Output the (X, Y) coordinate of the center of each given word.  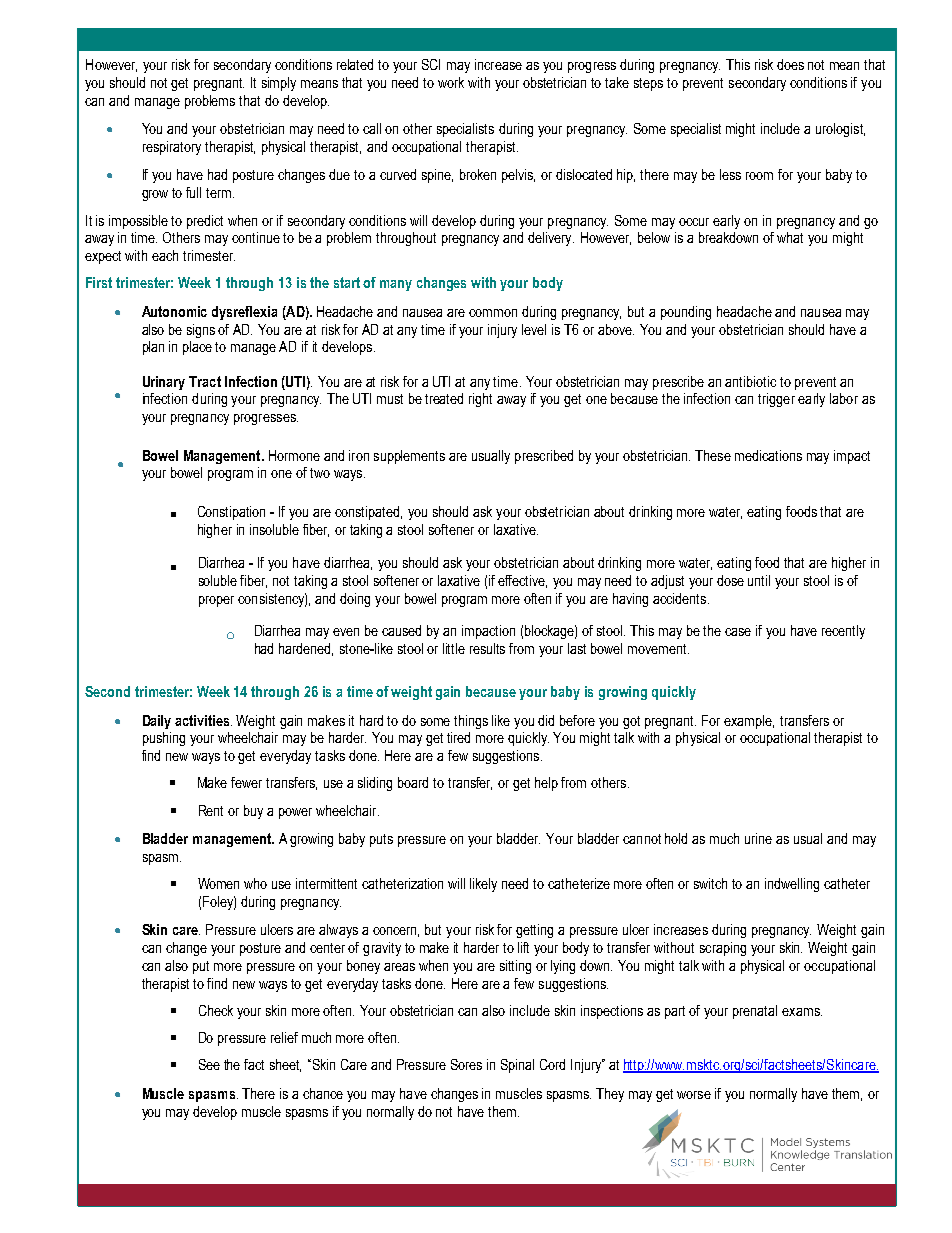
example (749, 722)
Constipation (231, 513)
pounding (686, 313)
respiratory (172, 148)
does (790, 64)
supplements (409, 457)
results (487, 648)
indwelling (792, 885)
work (451, 82)
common (493, 313)
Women (218, 883)
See (209, 1064)
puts (381, 840)
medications (768, 455)
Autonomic (174, 311)
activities (203, 720)
